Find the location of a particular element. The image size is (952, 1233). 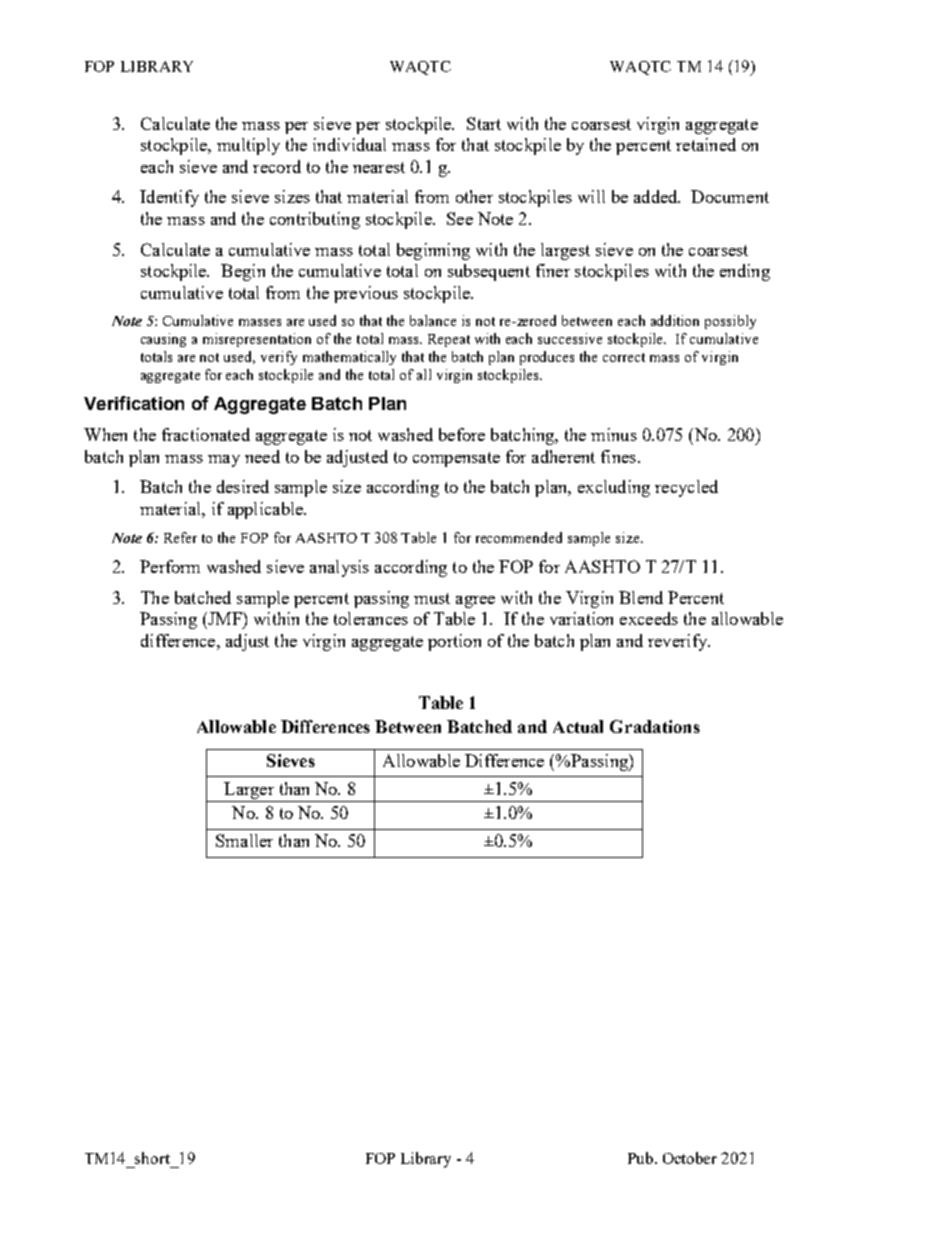

Pub is located at coordinates (642, 1158).
